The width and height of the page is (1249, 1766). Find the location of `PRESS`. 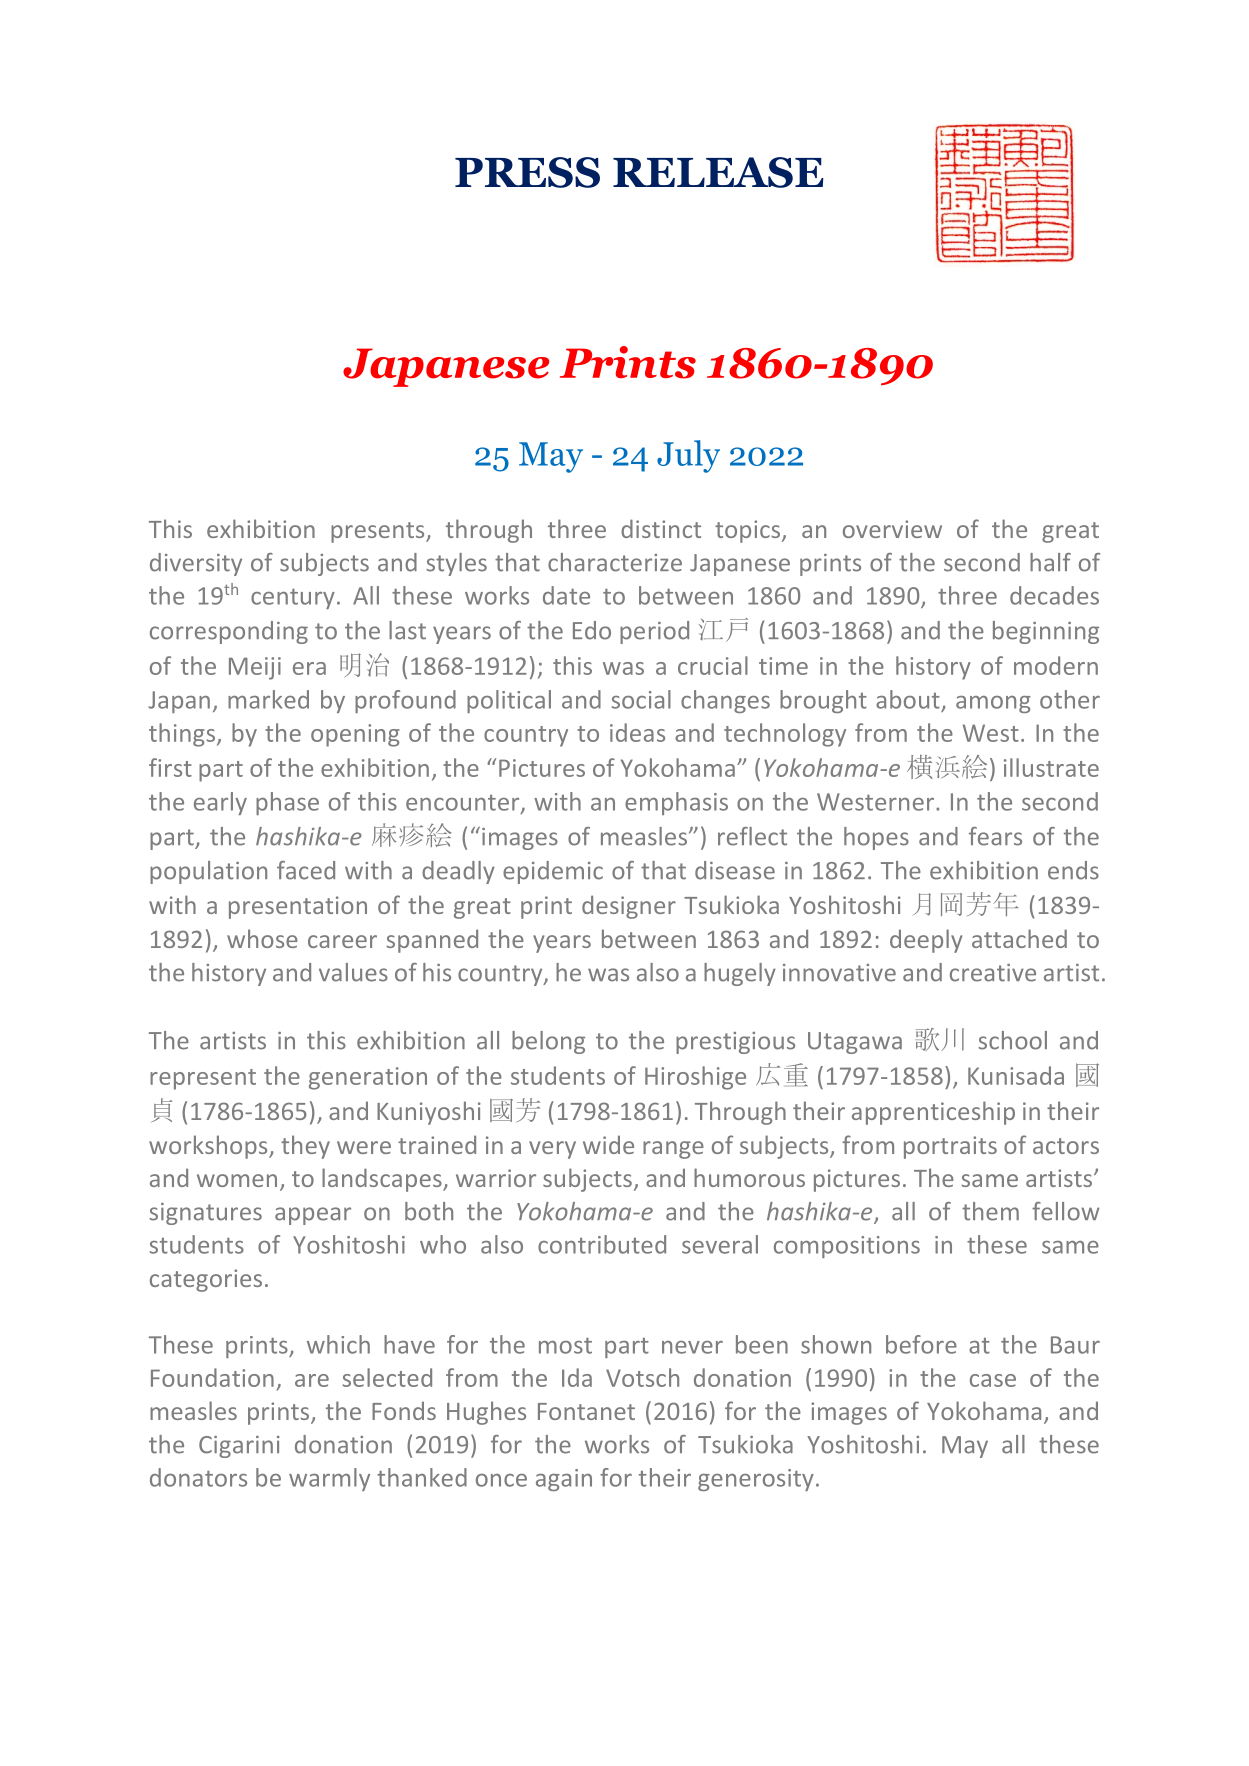

PRESS is located at coordinates (527, 172).
